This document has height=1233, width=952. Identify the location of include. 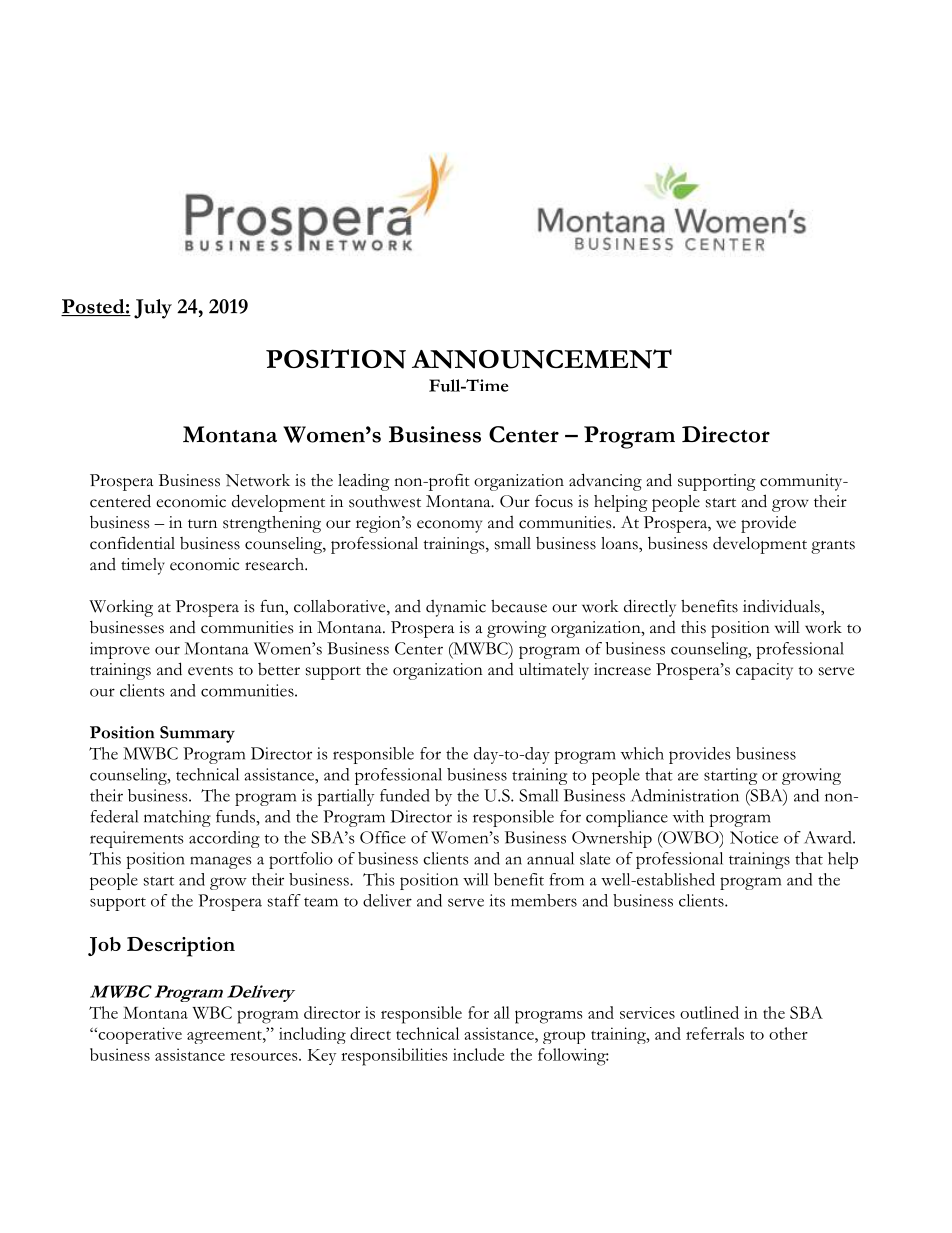
(478, 1054).
